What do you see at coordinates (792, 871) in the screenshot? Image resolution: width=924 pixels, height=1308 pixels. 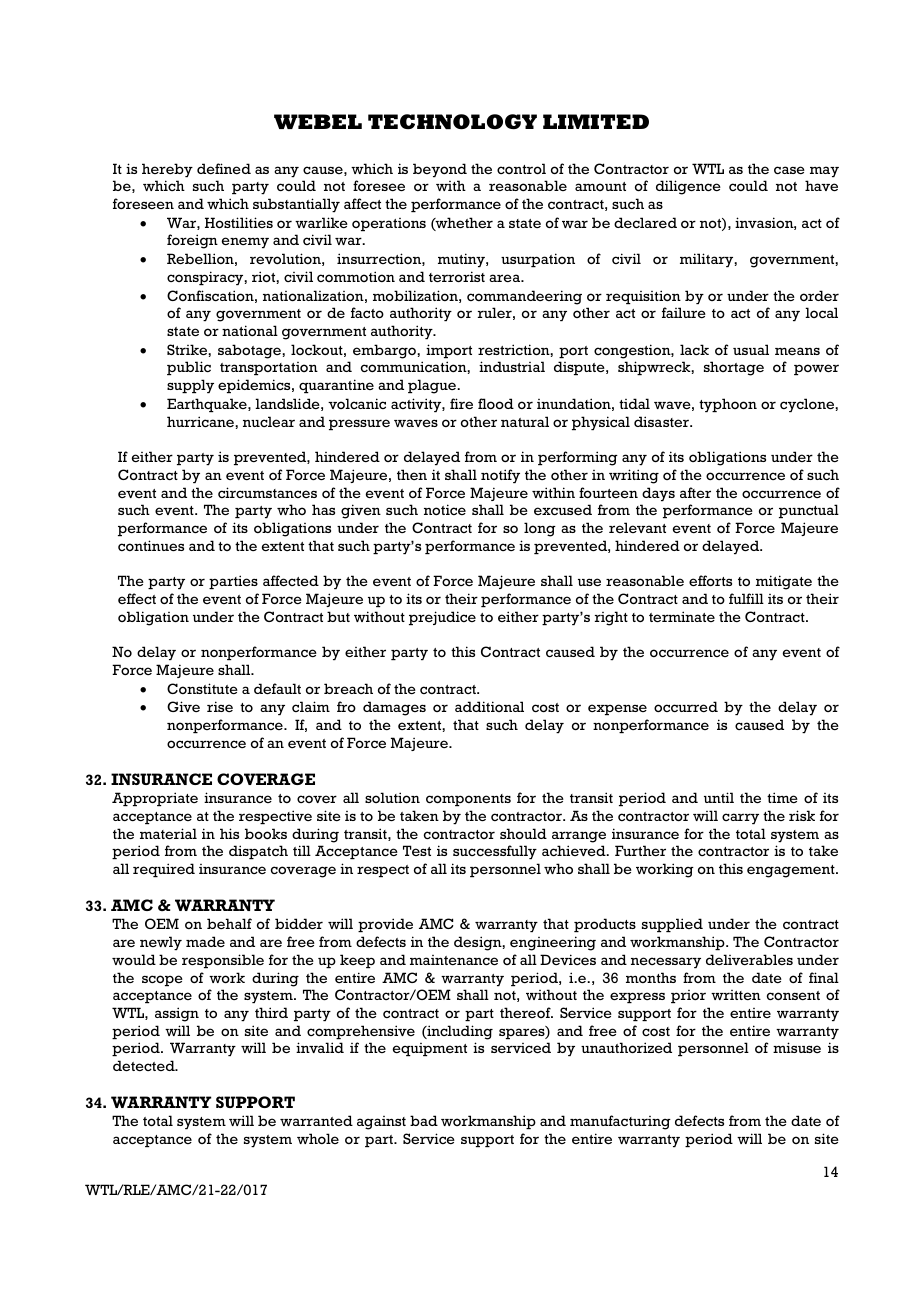 I see `engagement` at bounding box center [792, 871].
